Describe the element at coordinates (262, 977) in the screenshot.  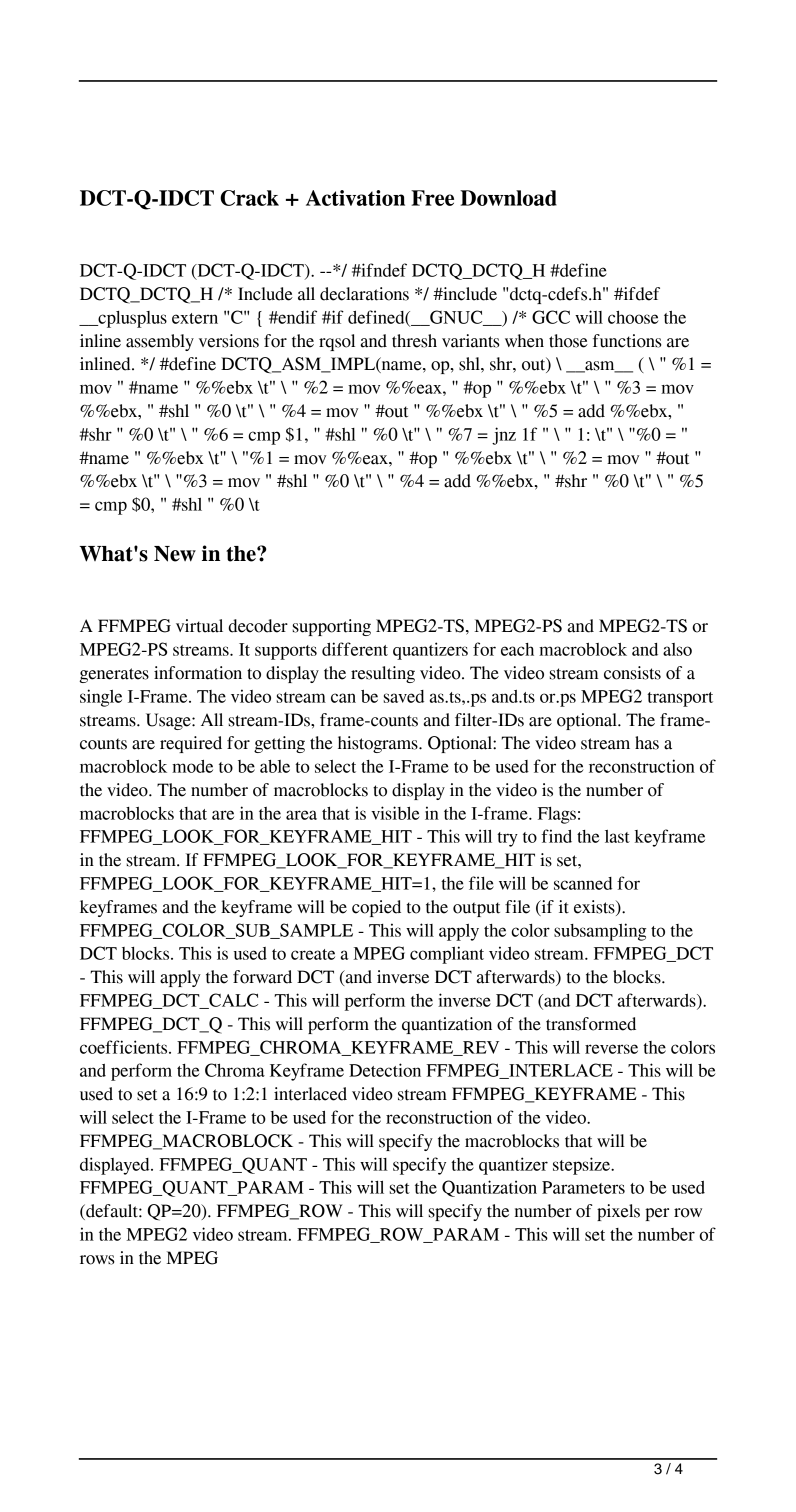
I see `forward` at that location.
